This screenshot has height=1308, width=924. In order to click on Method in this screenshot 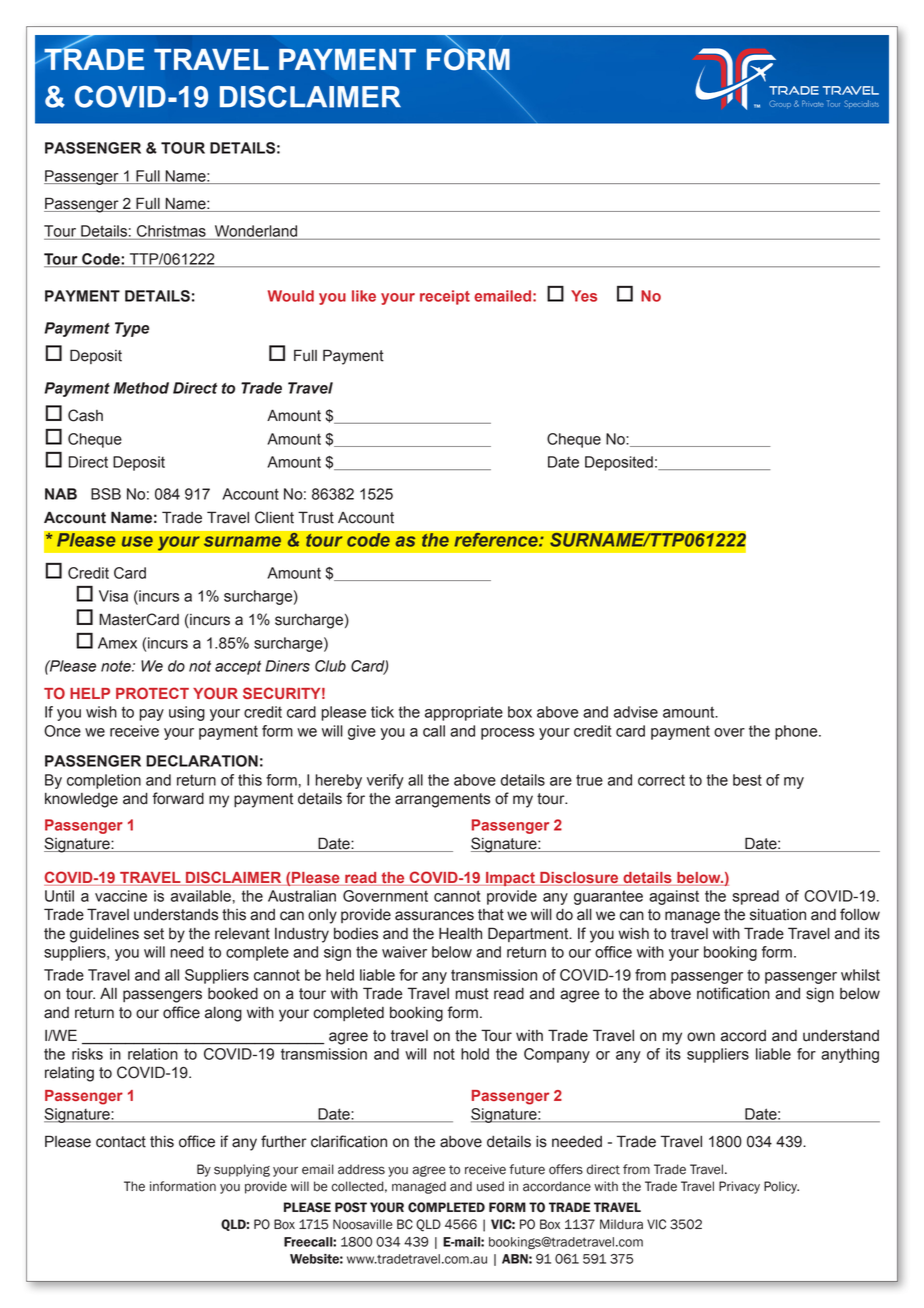, I will do `click(141, 388)`.
